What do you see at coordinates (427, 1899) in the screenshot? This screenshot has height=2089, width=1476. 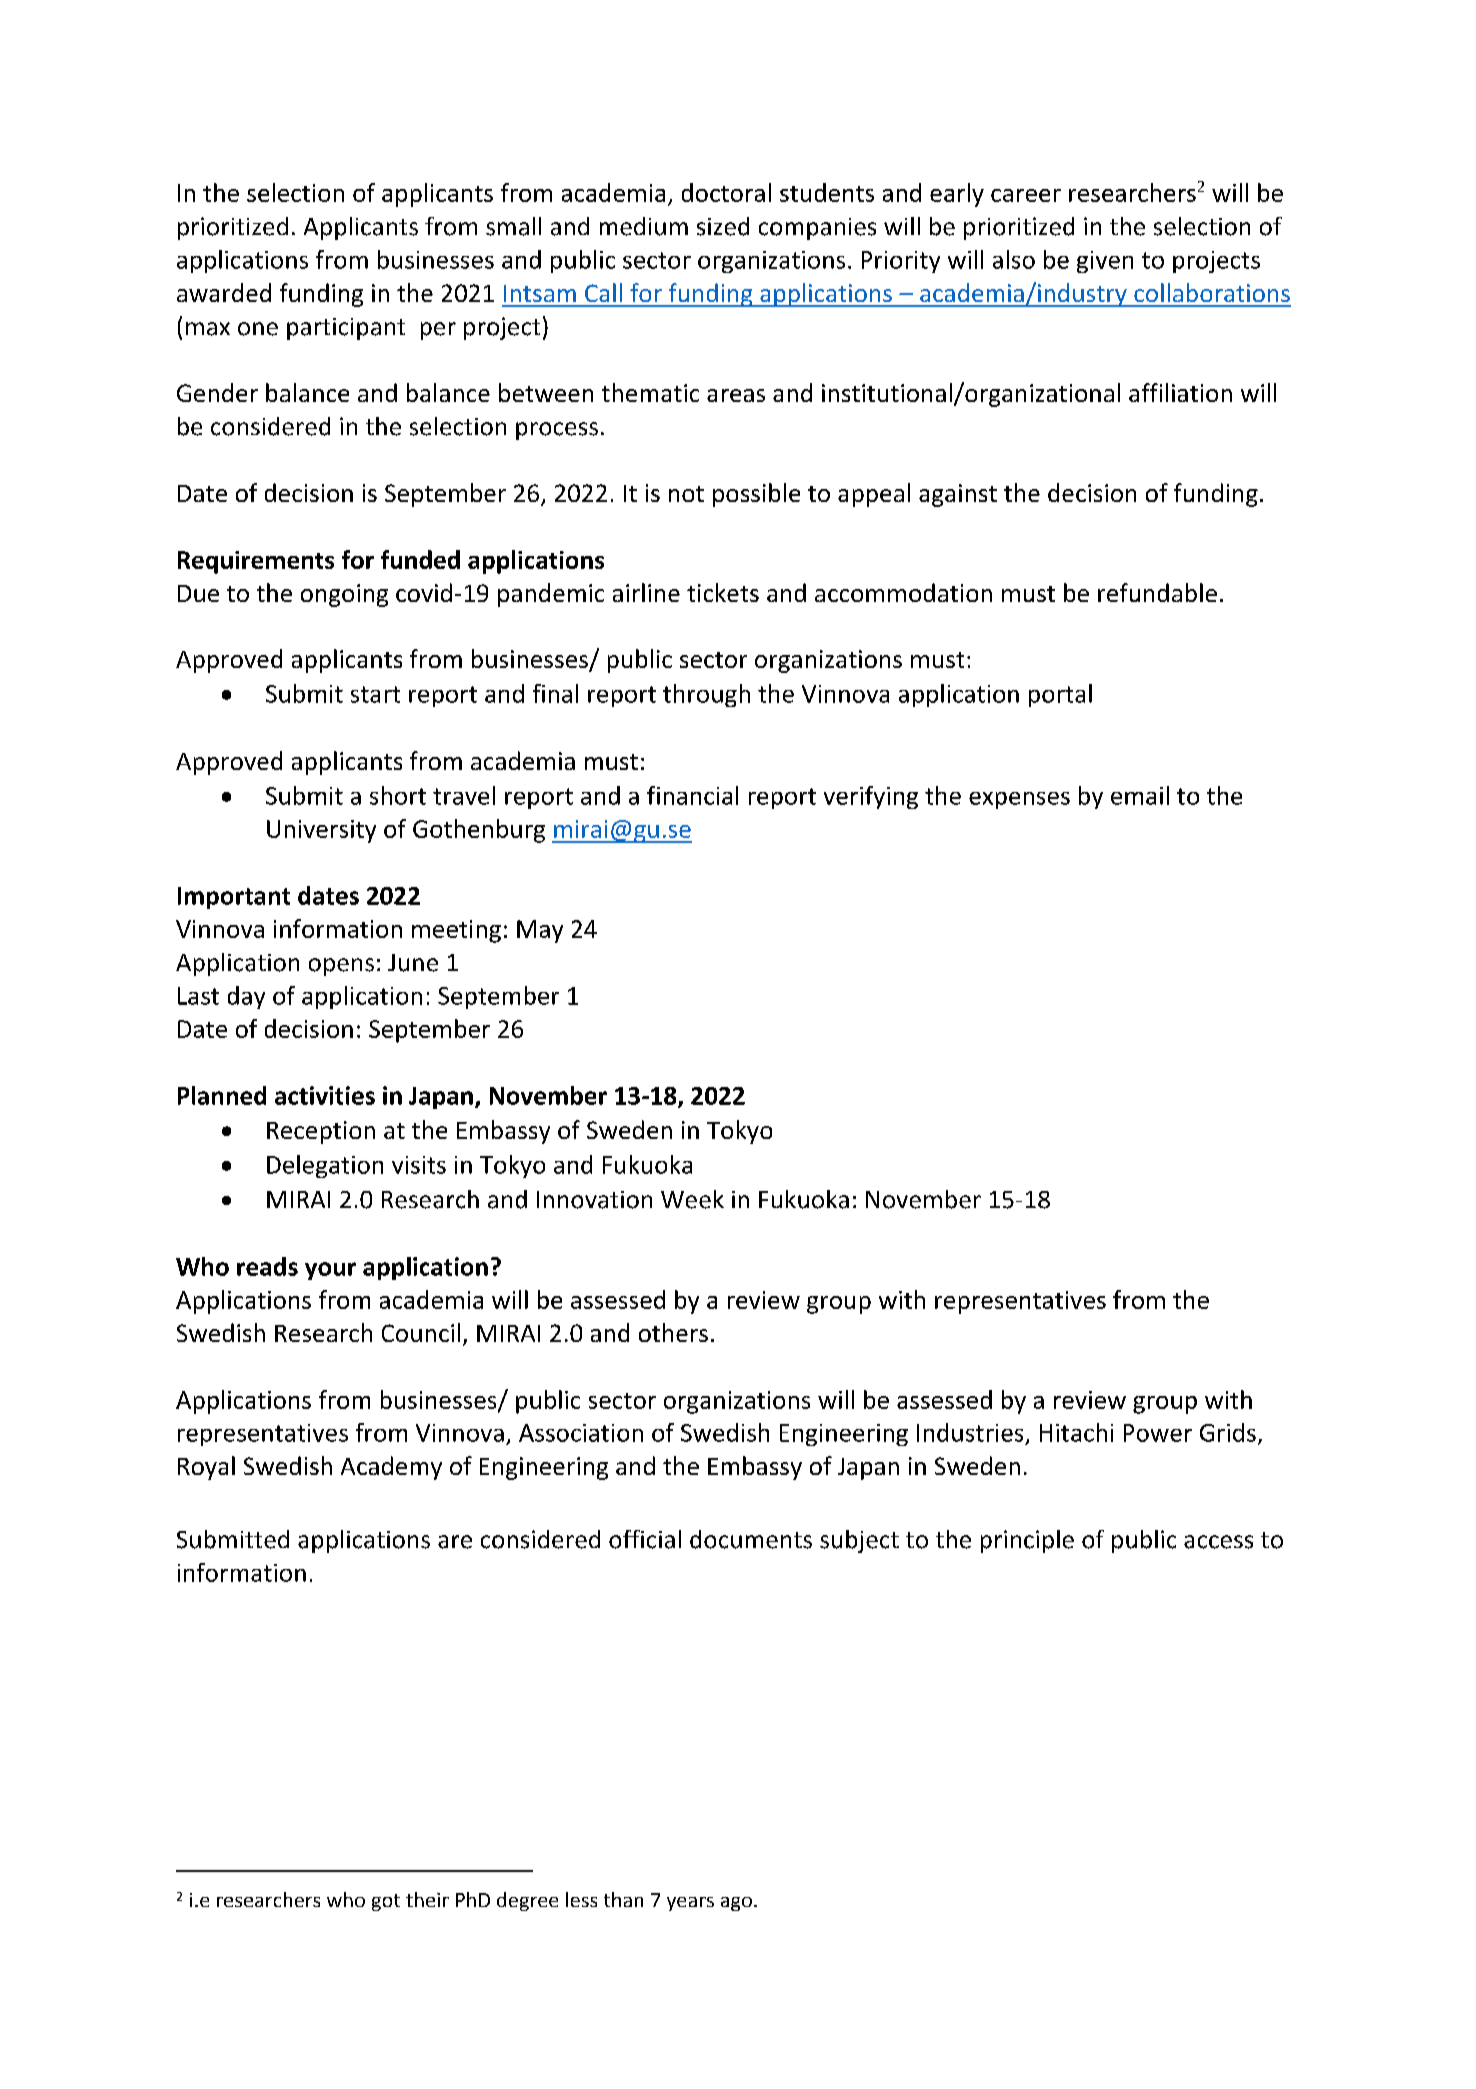 I see `their` at bounding box center [427, 1899].
